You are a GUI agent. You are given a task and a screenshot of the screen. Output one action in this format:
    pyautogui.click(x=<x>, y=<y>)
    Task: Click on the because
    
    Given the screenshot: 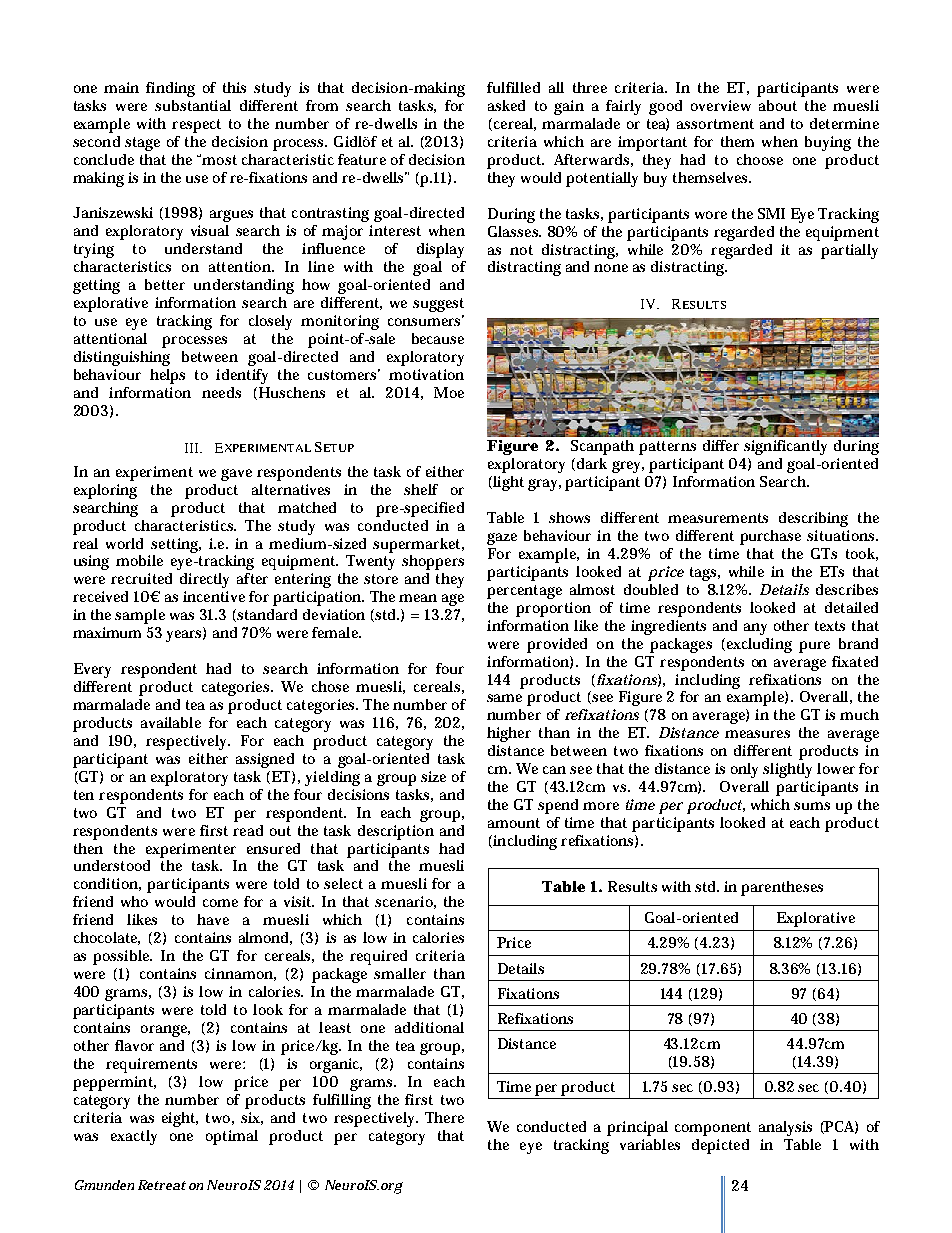 What is the action you would take?
    pyautogui.click(x=438, y=338)
